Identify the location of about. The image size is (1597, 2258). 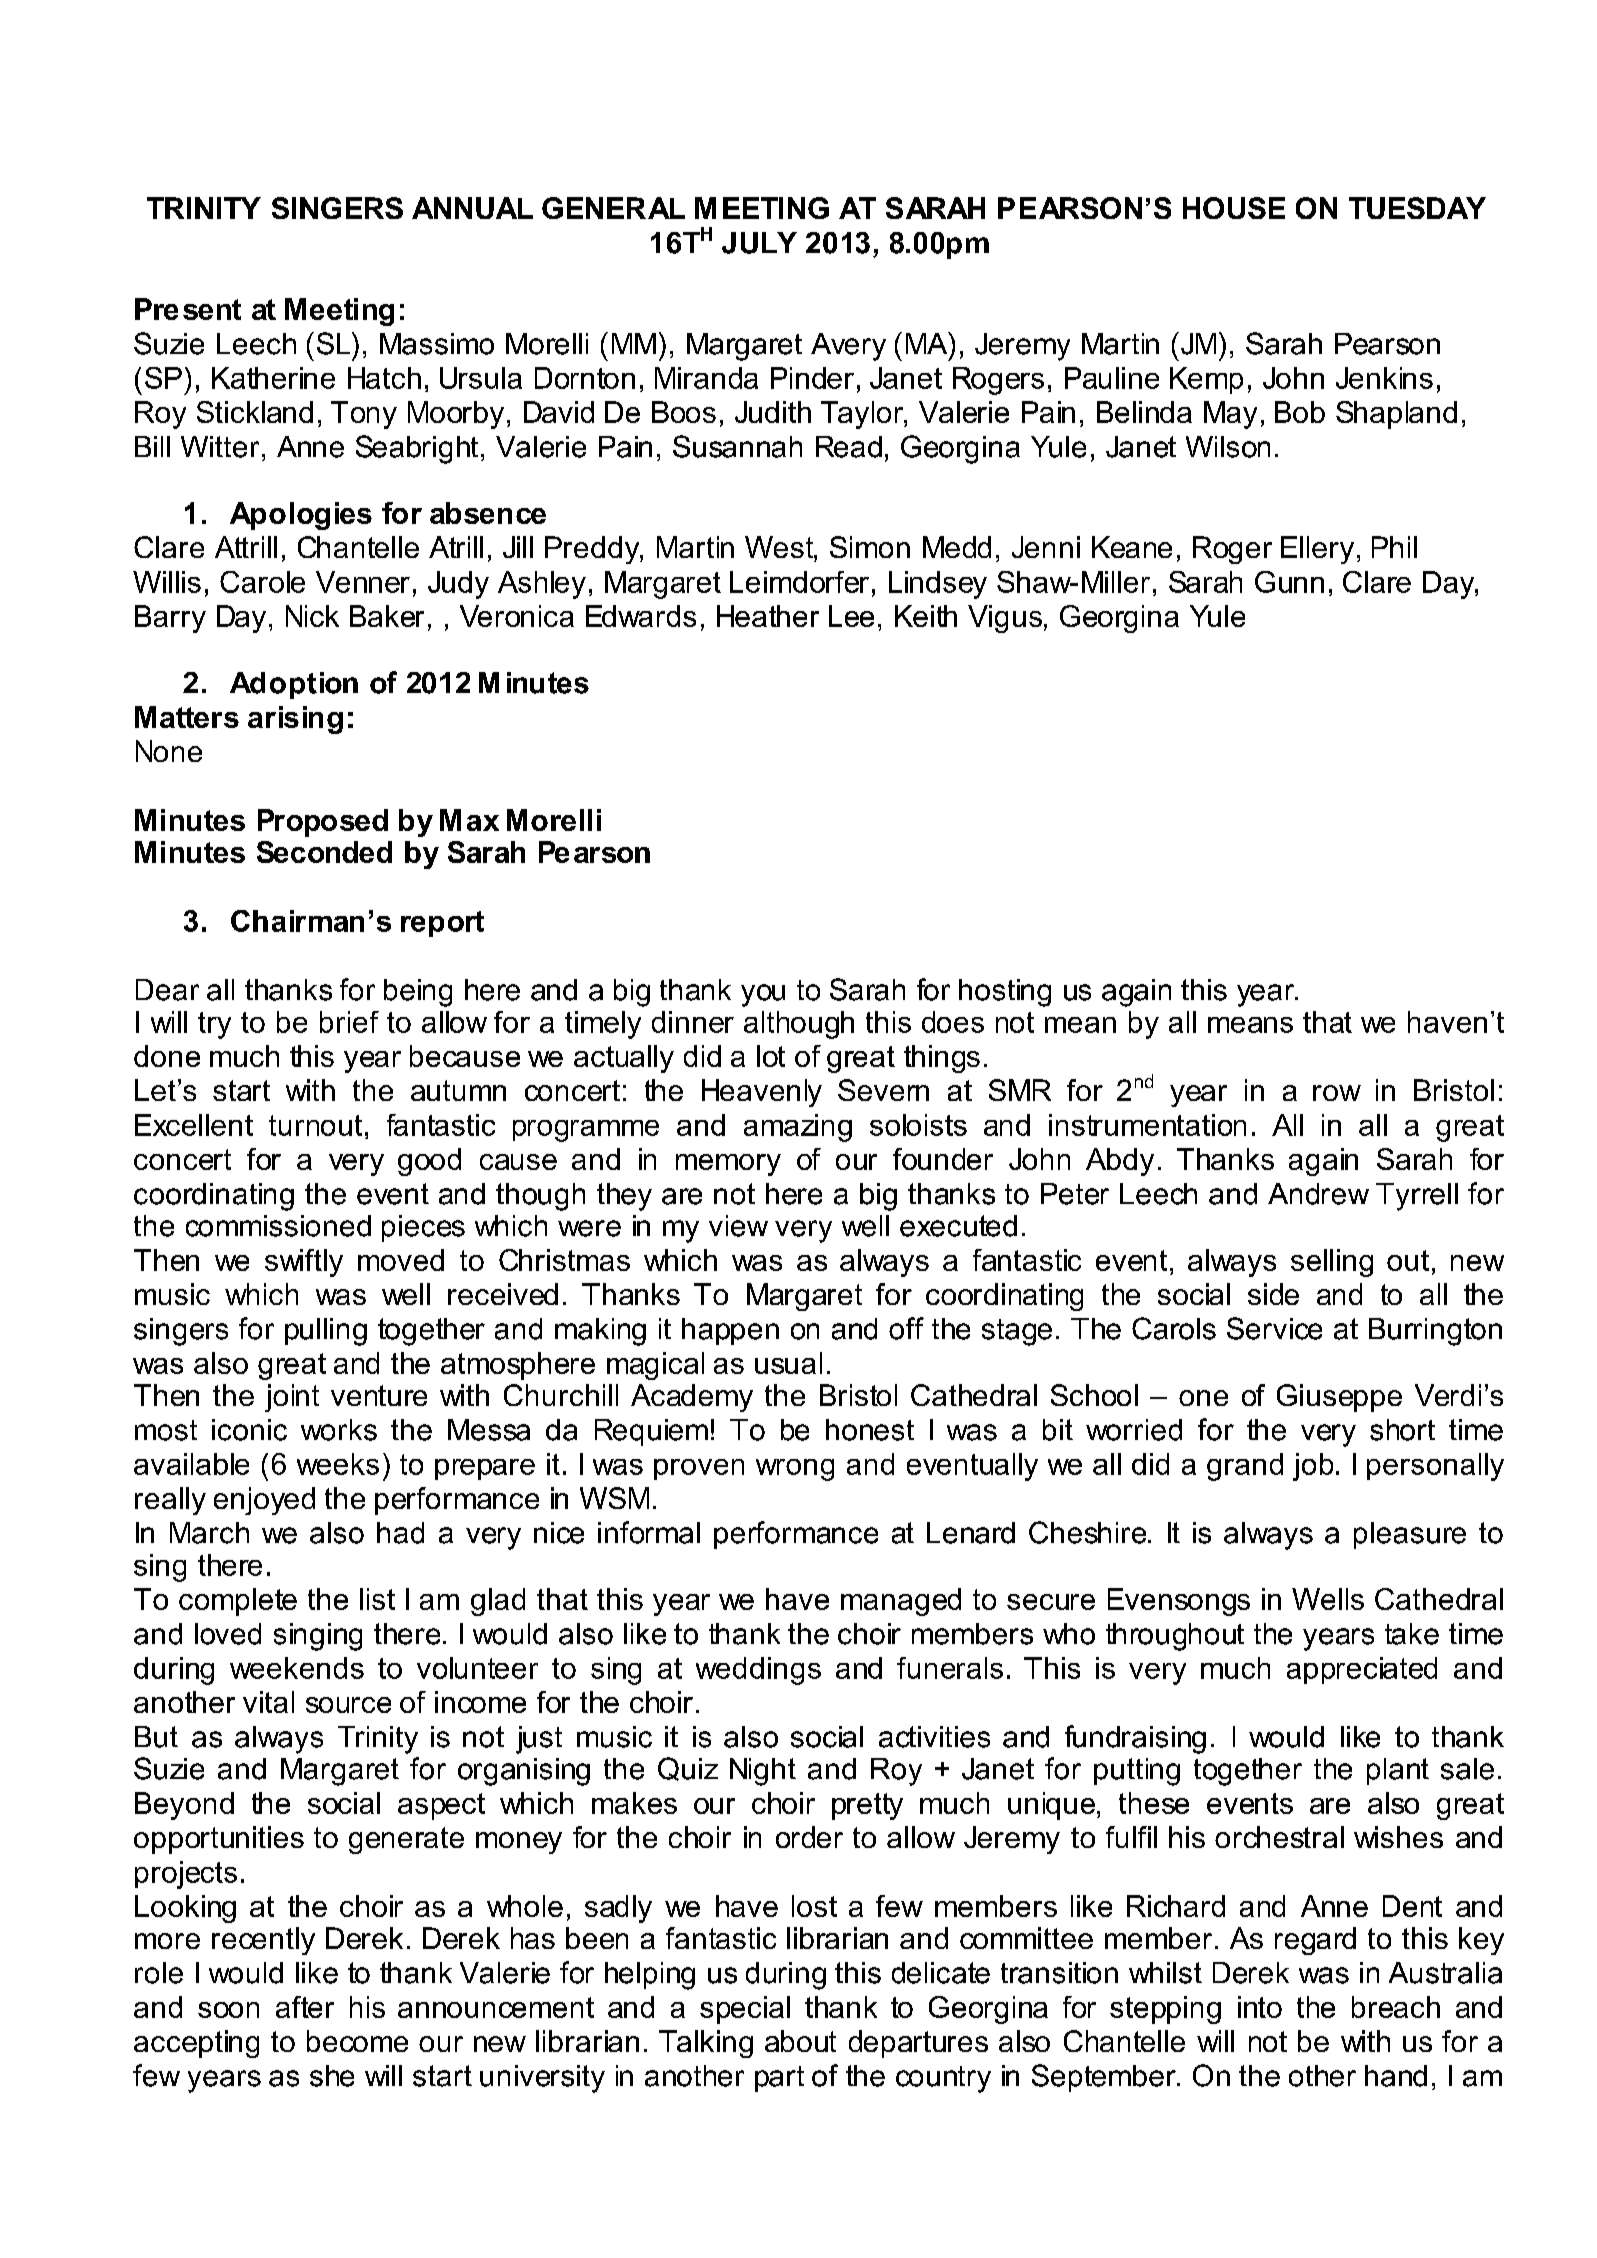
(800, 2041).
